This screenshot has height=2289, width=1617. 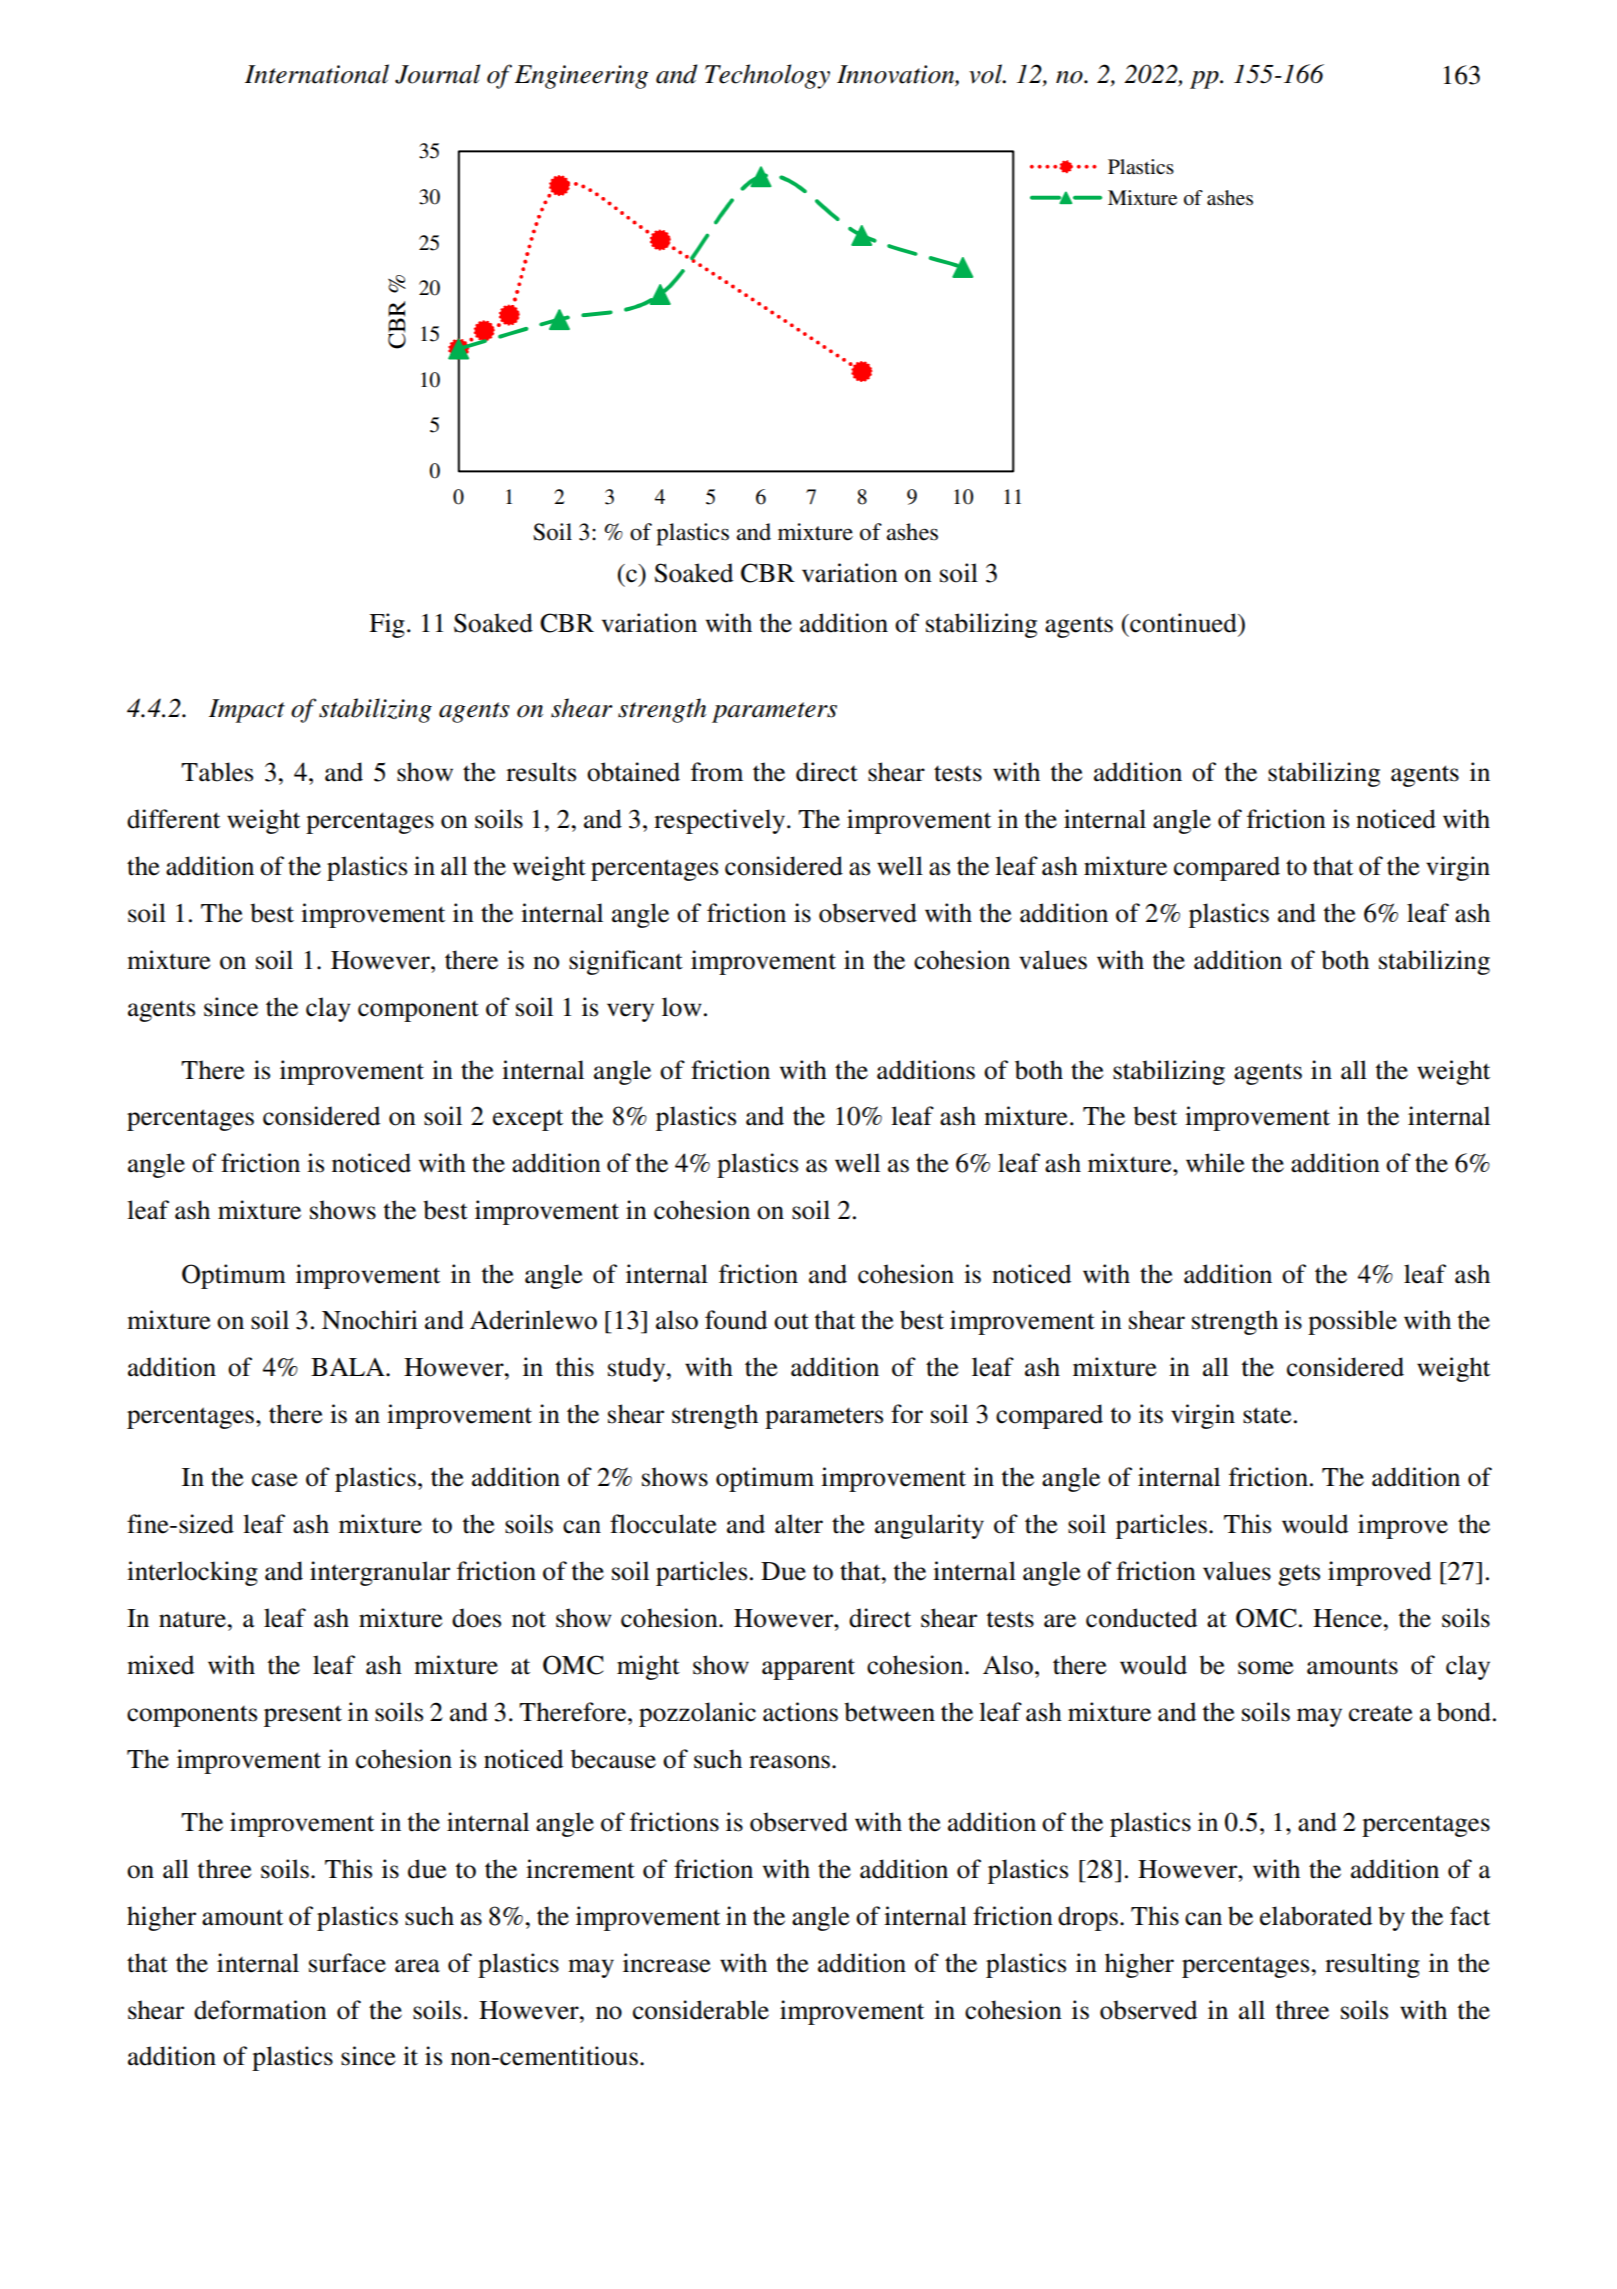 I want to click on possible, so click(x=1352, y=1322).
